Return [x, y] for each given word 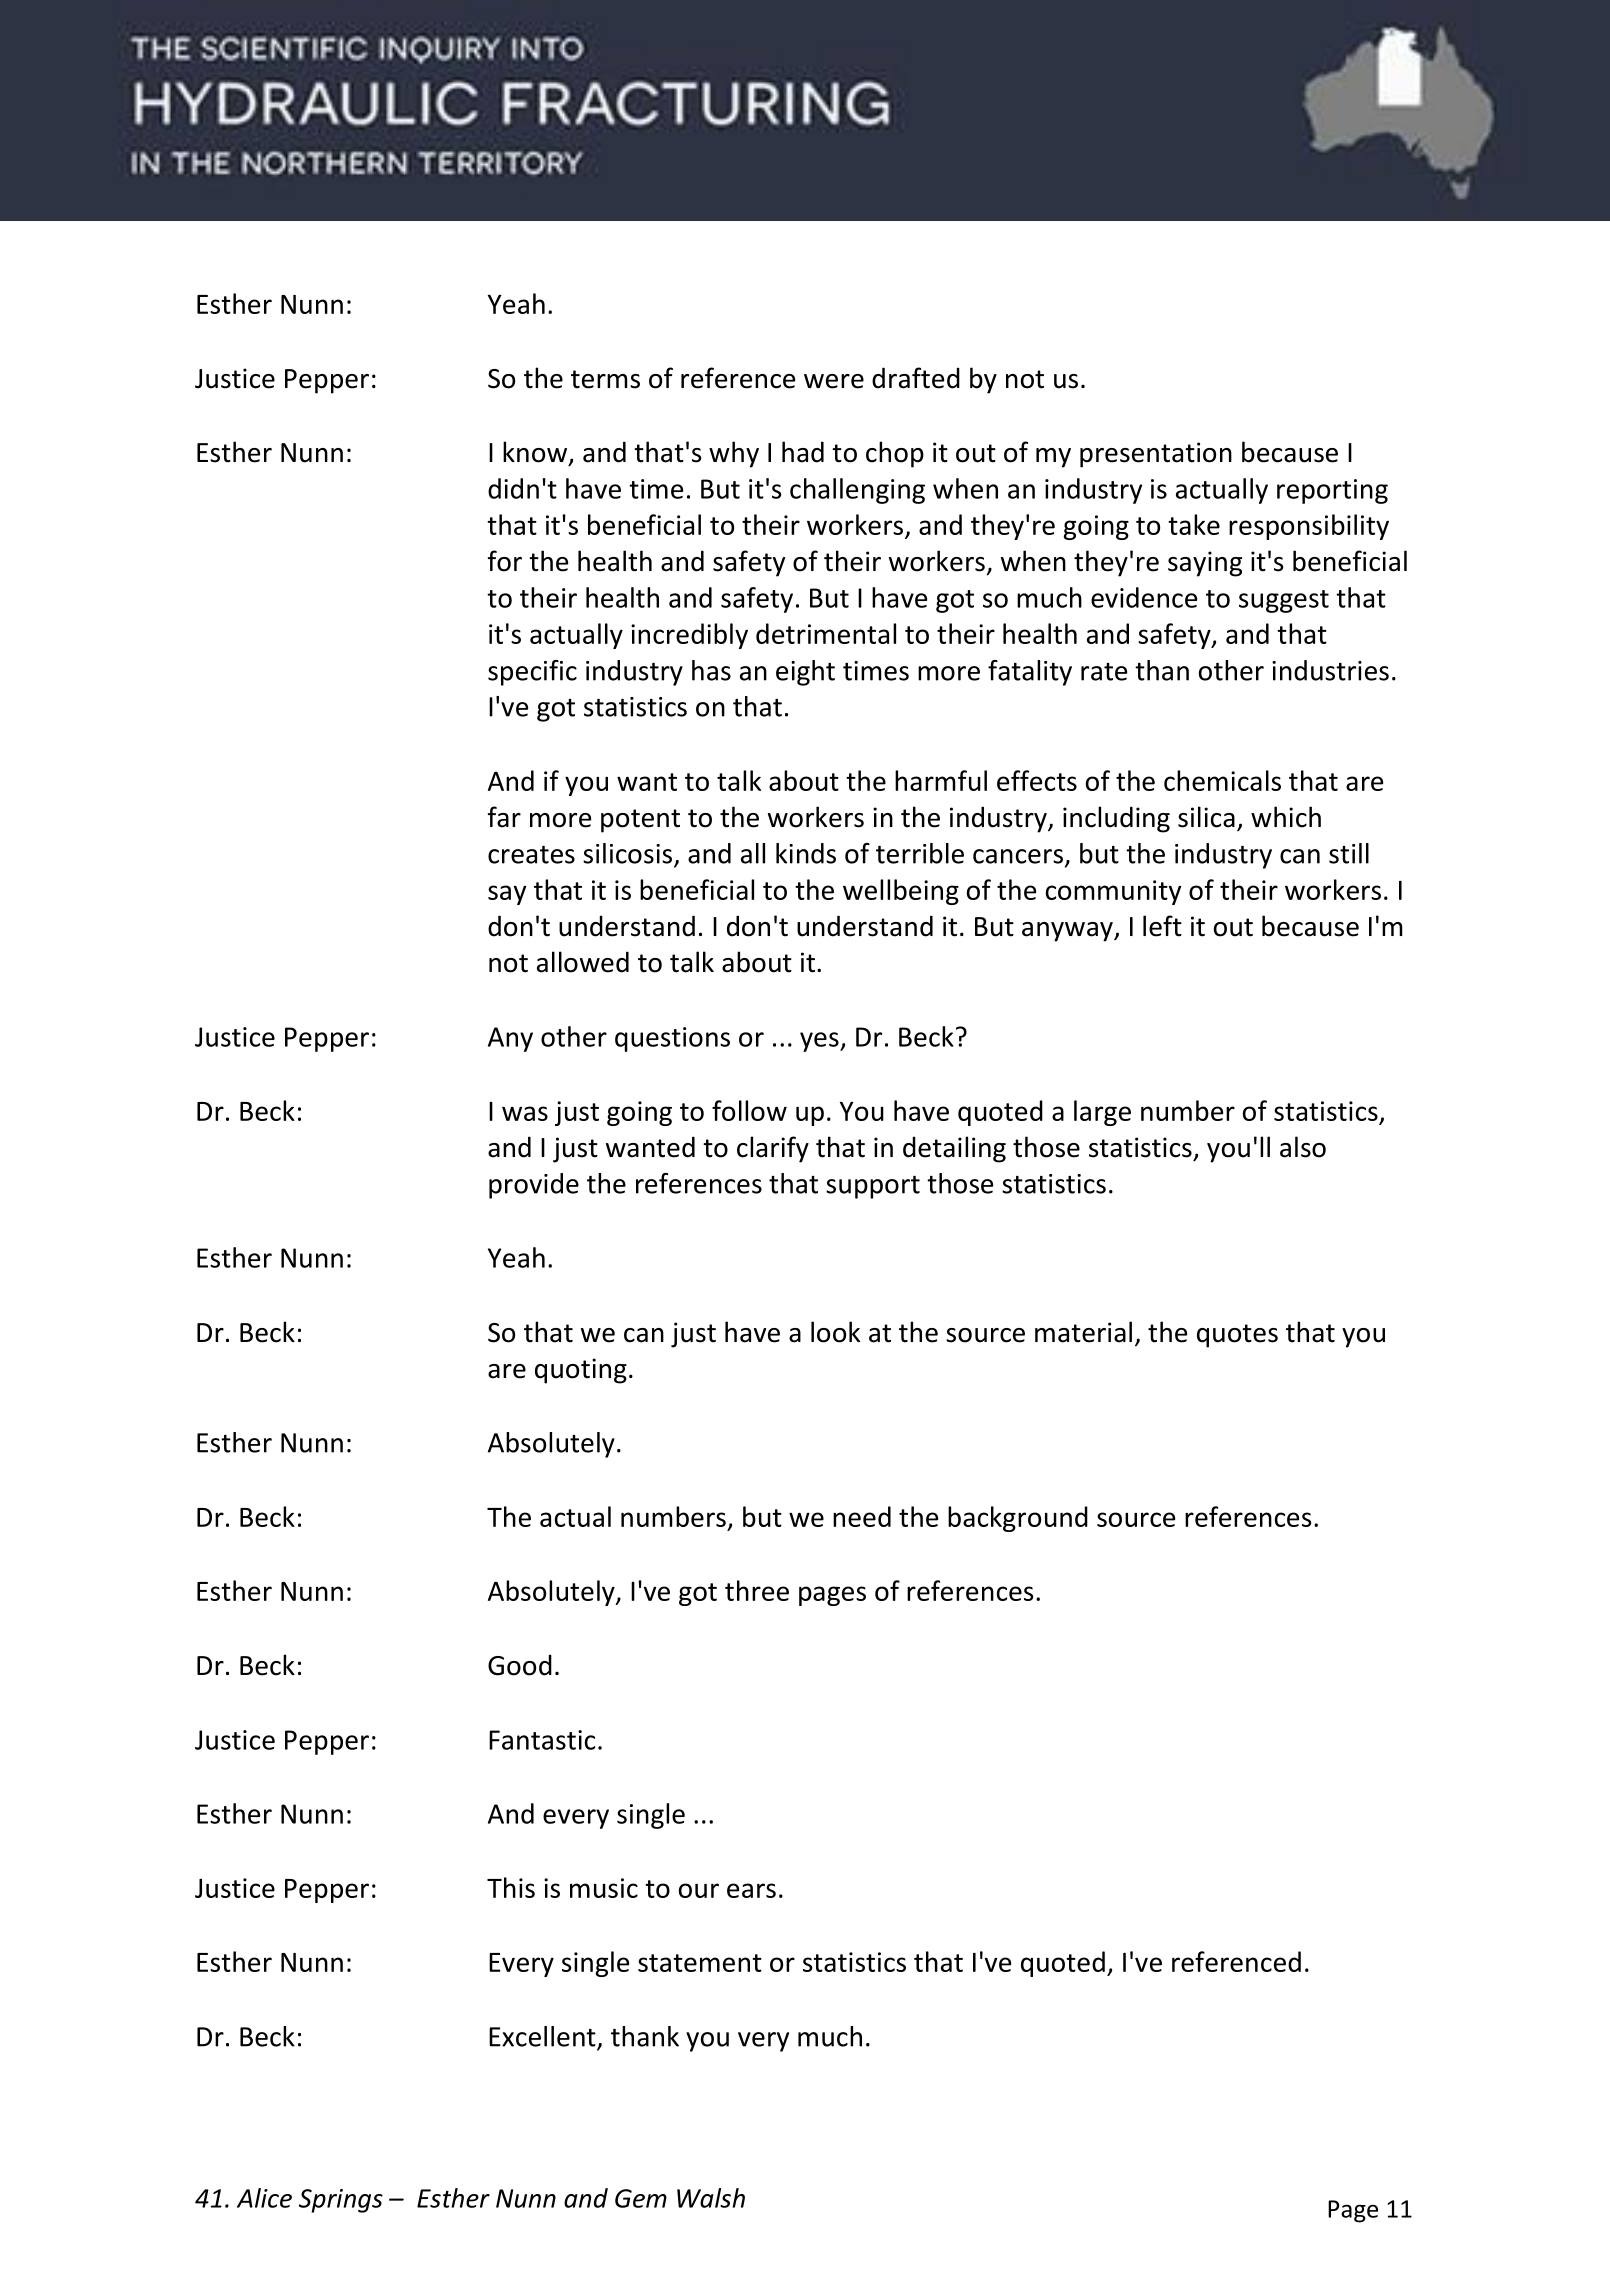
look [835, 1332]
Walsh [711, 2198]
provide [534, 1186]
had [803, 452]
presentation [1156, 455]
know [536, 453]
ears [751, 1890]
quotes [1237, 1336]
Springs [341, 2201]
